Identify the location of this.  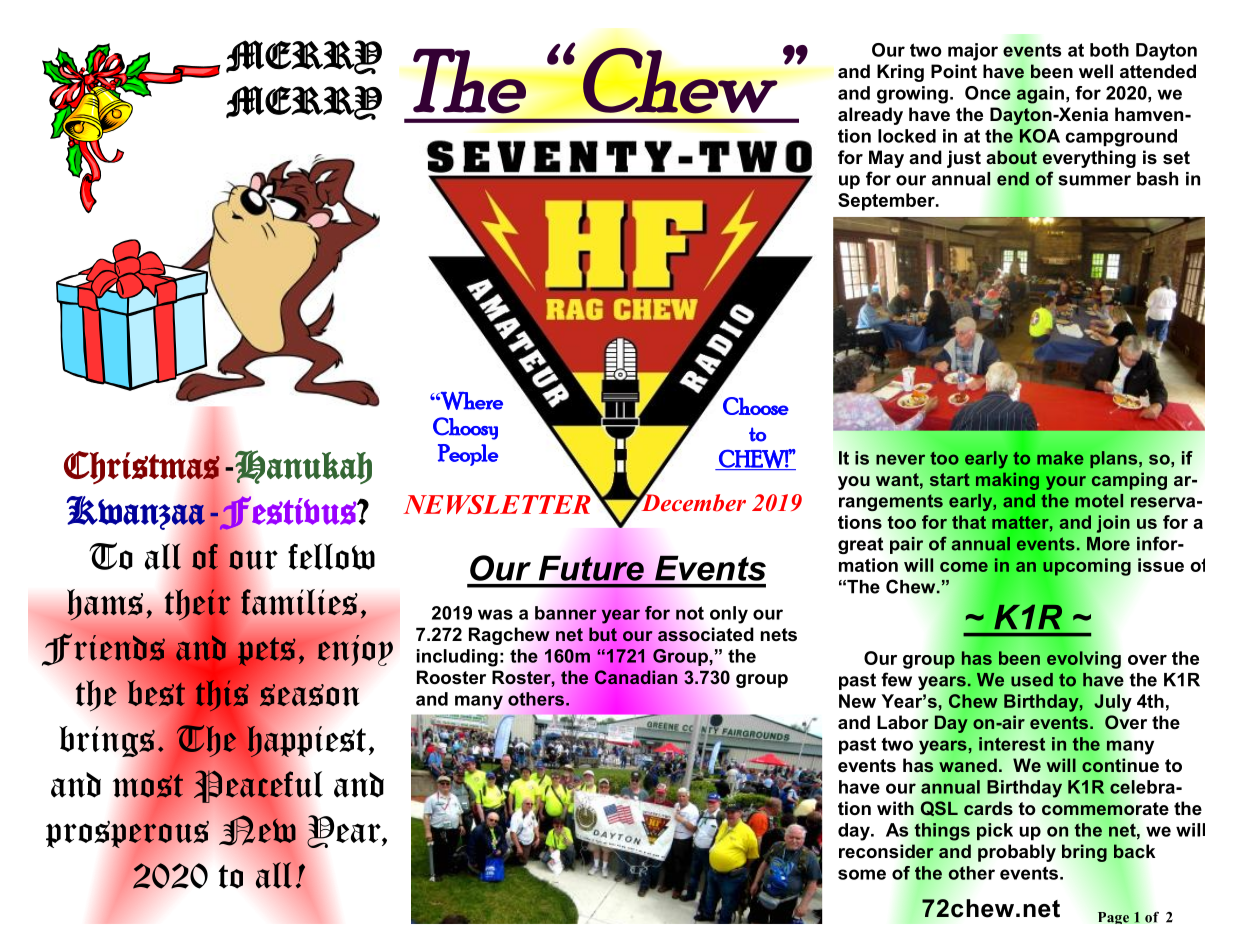
(222, 695).
